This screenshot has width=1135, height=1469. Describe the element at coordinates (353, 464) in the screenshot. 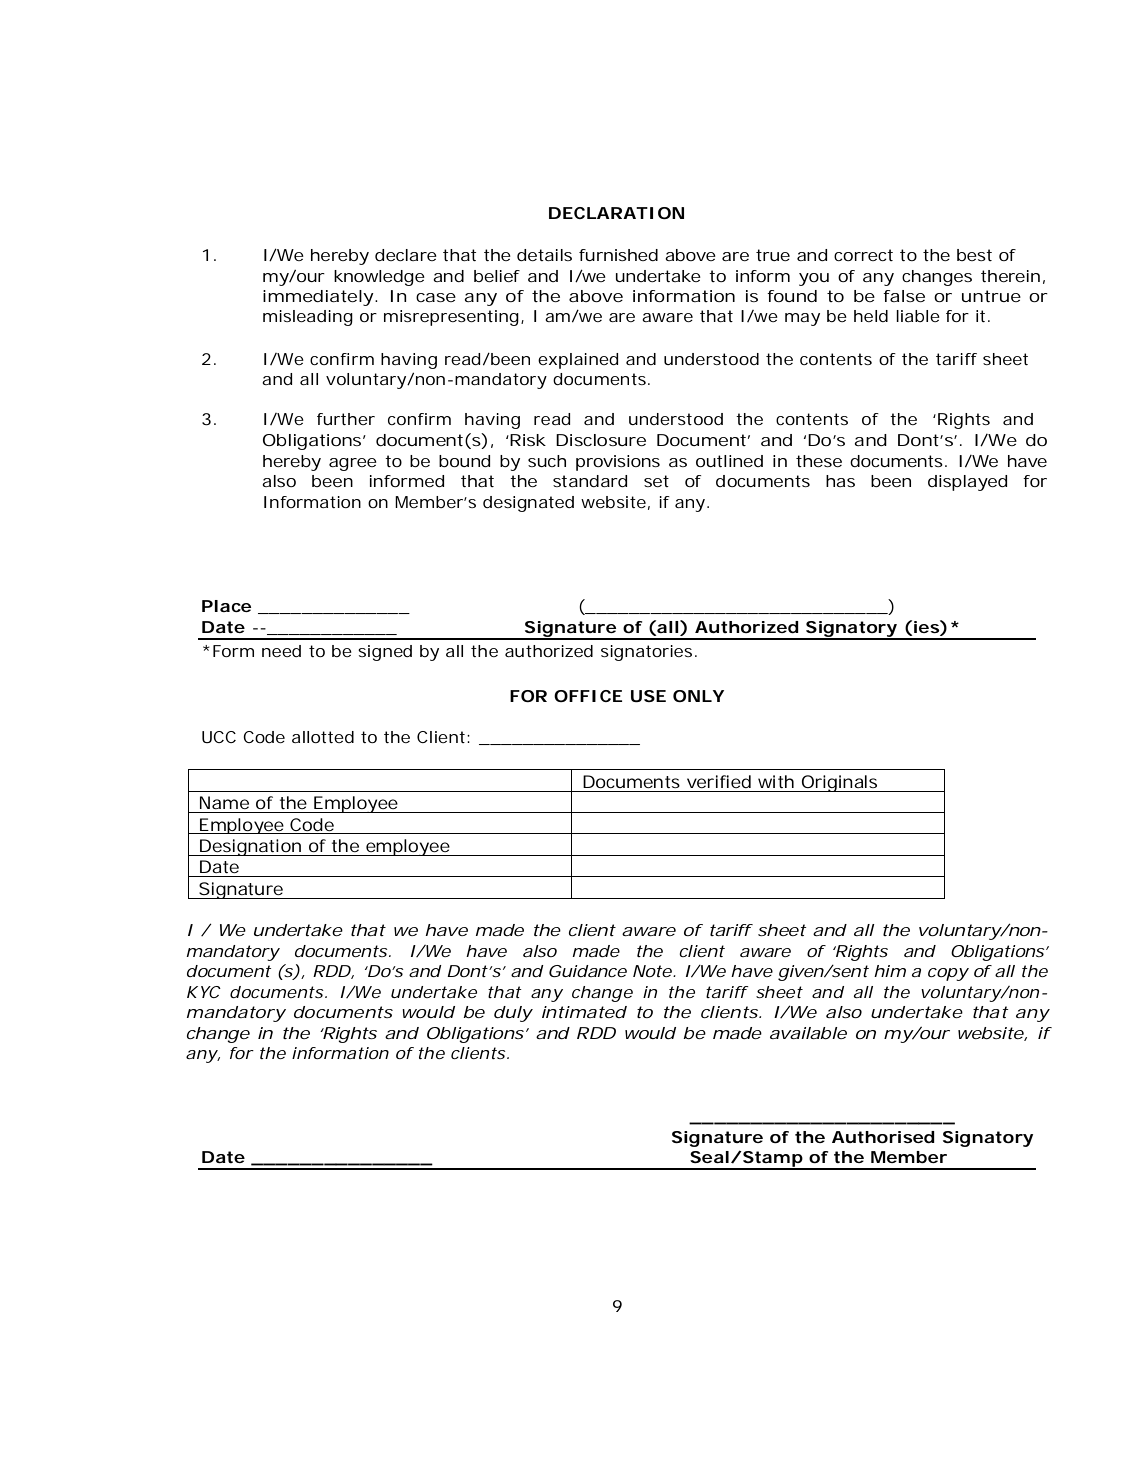

I see `agree` at that location.
